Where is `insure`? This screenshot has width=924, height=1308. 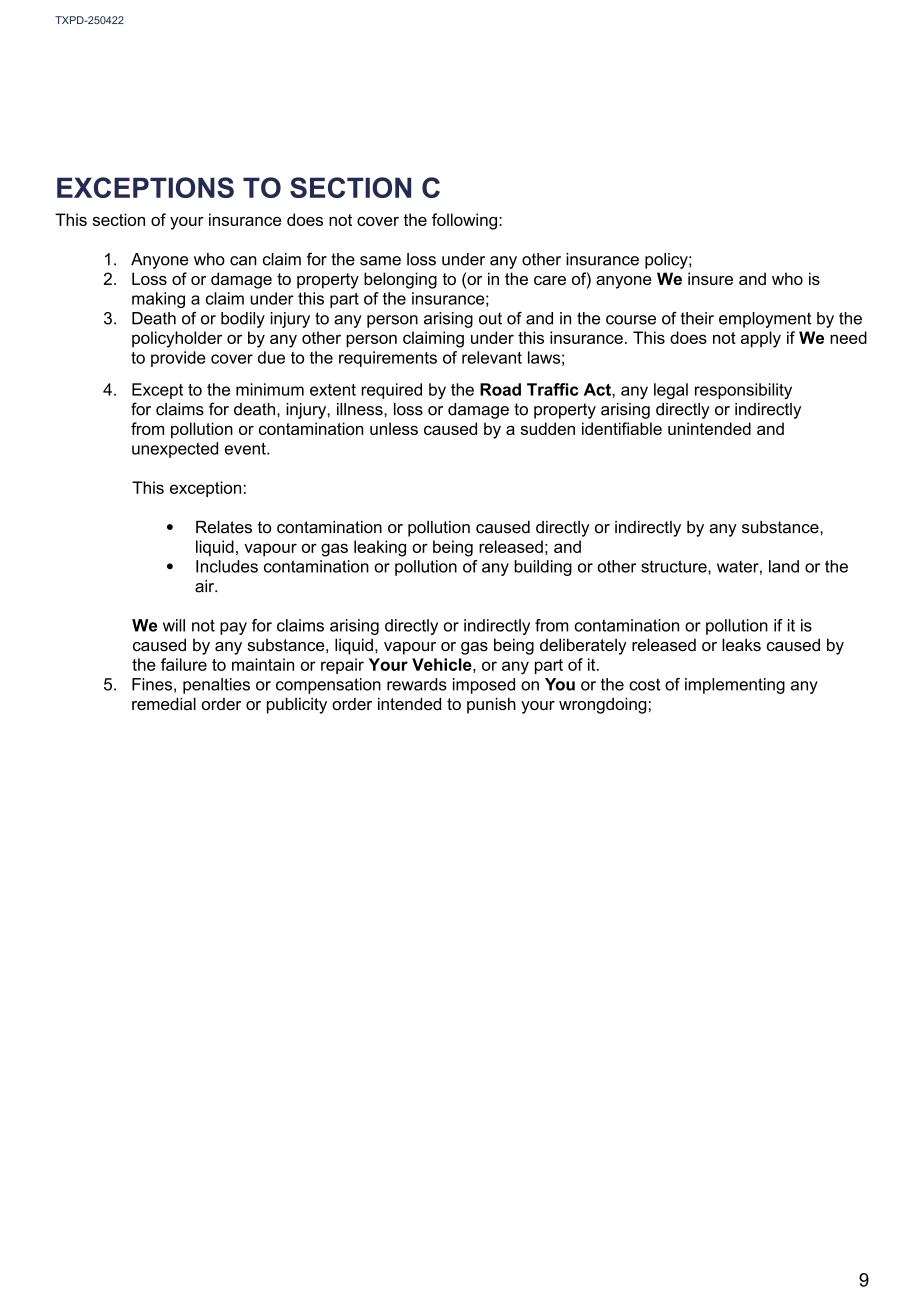 insure is located at coordinates (710, 278).
